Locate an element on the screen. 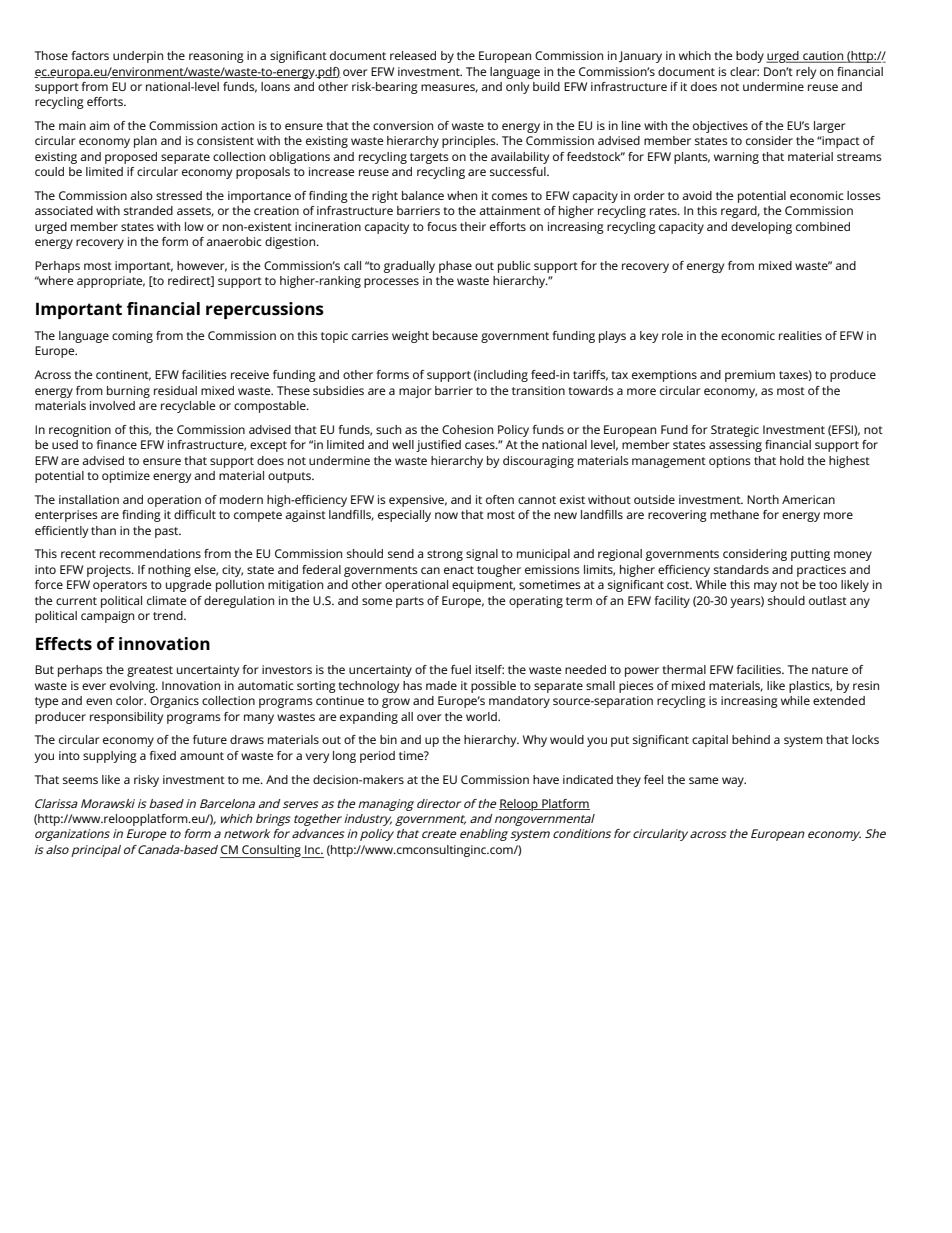  period is located at coordinates (377, 757).
